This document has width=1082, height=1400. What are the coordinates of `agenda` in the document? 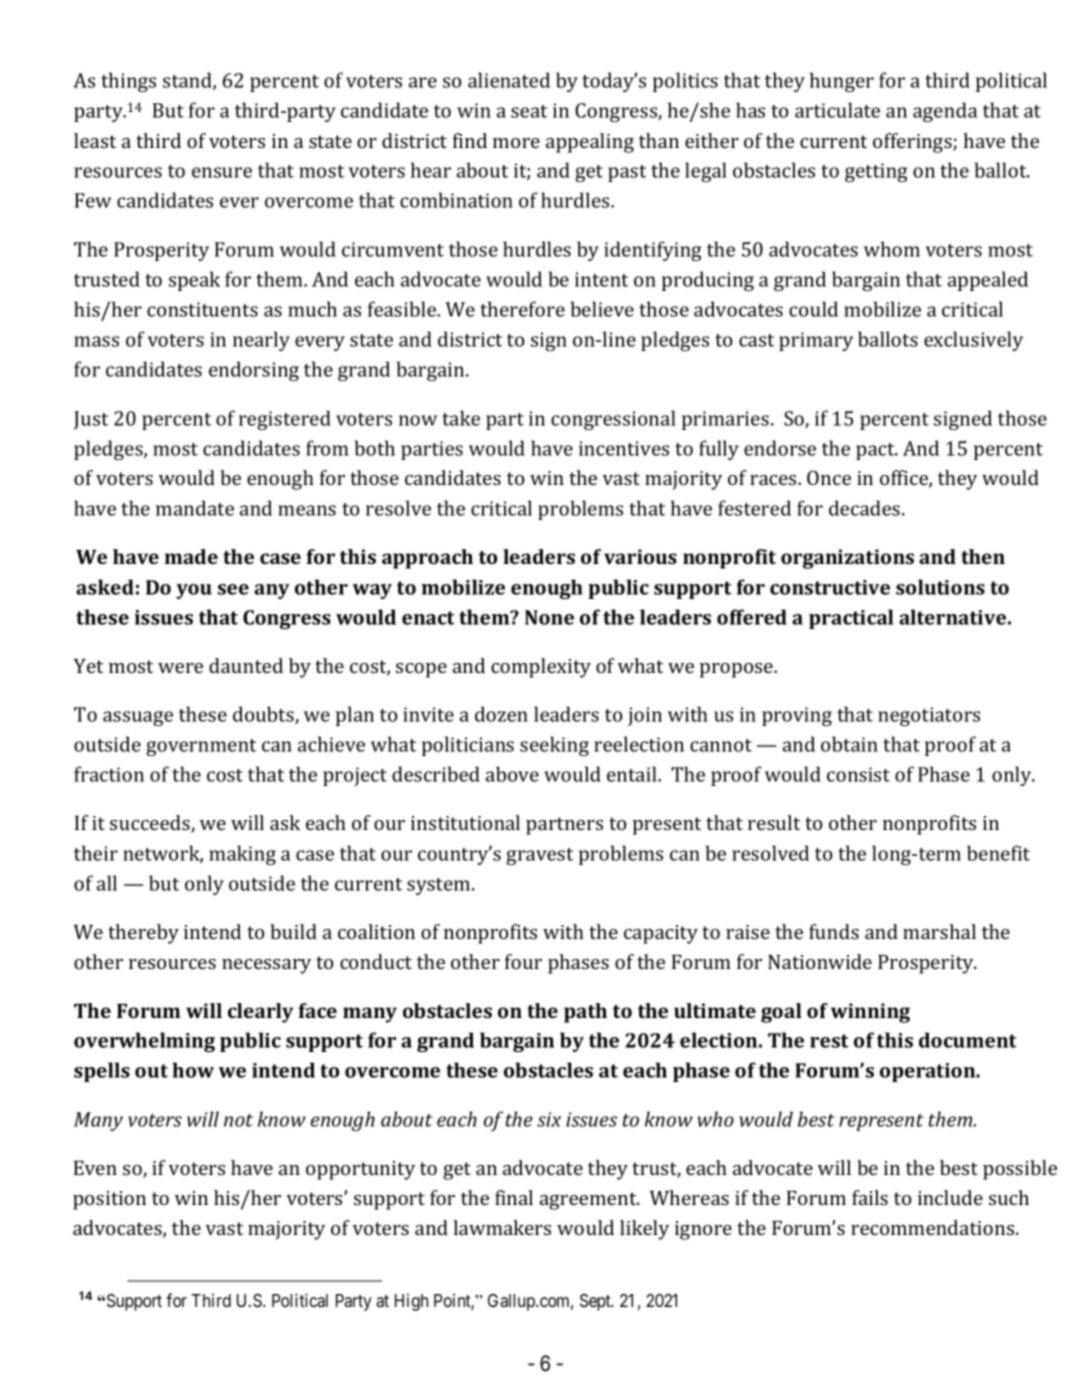 It's located at (945, 112).
